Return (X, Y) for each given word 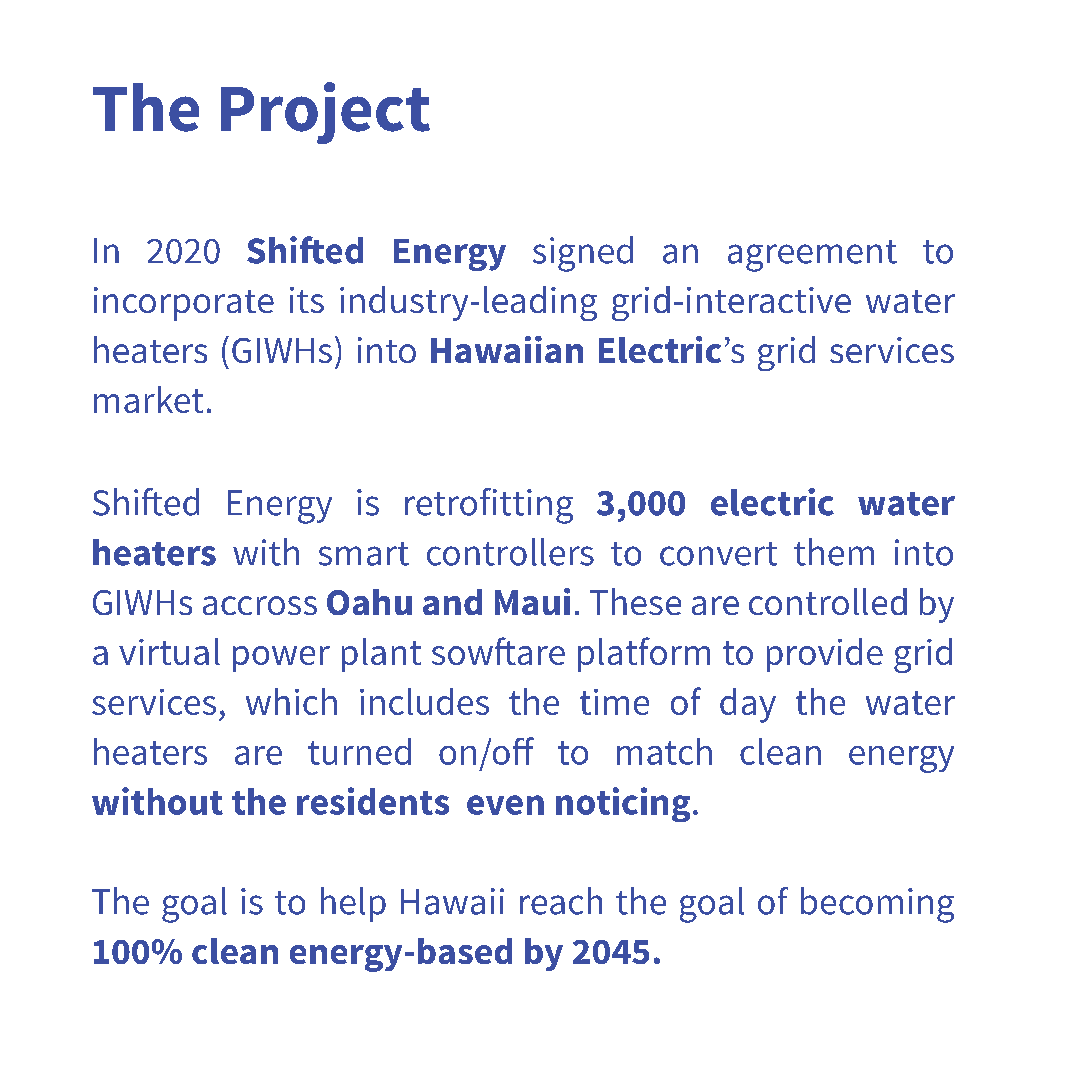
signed (583, 254)
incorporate (184, 304)
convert (718, 554)
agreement (812, 256)
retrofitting (489, 506)
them (834, 552)
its (307, 300)
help (353, 904)
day (748, 705)
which (291, 701)
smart (364, 554)
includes (424, 701)
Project (325, 113)
